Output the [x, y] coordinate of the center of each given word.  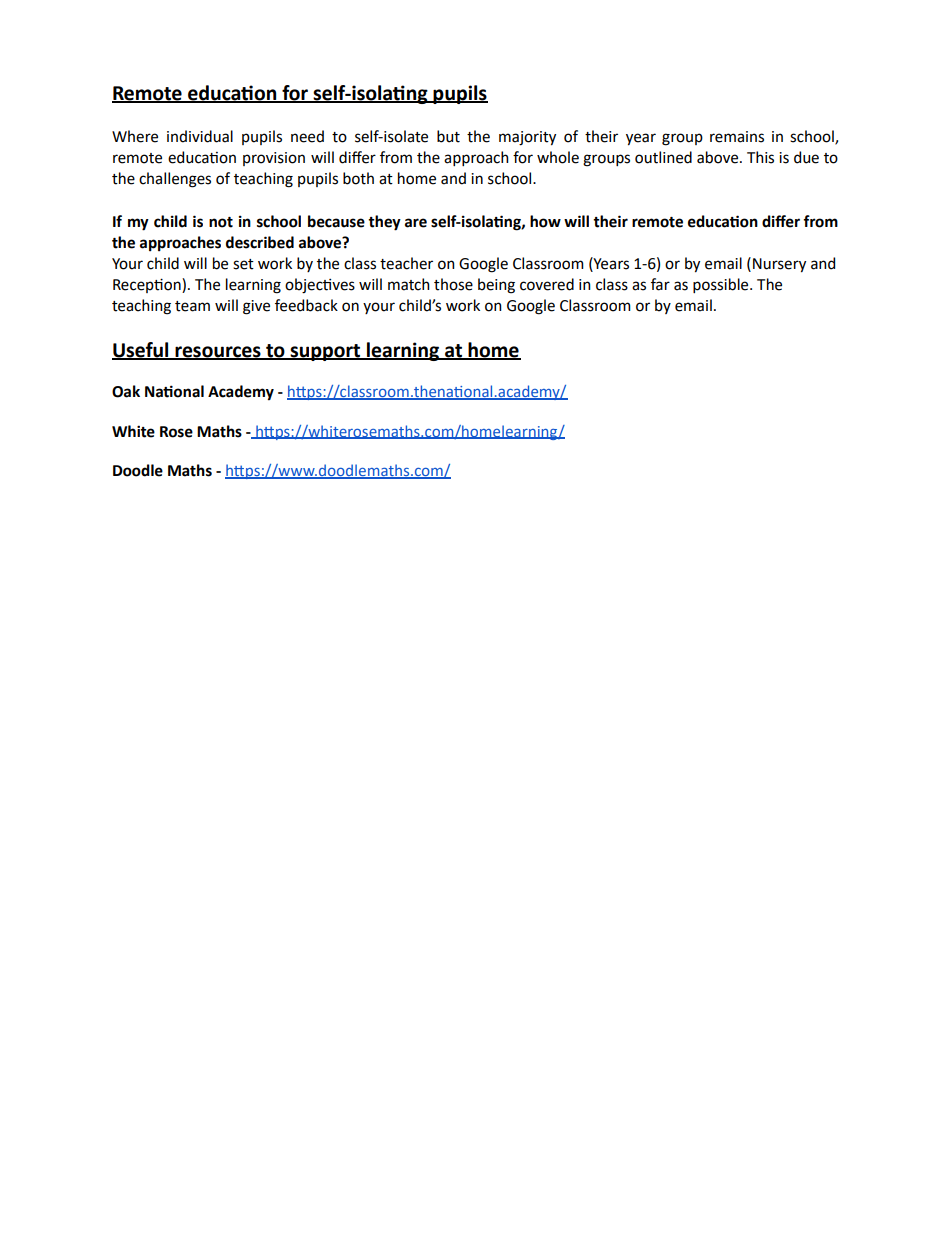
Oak [126, 391]
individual [200, 136]
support [325, 352]
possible [722, 285]
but [448, 136]
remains [737, 137]
